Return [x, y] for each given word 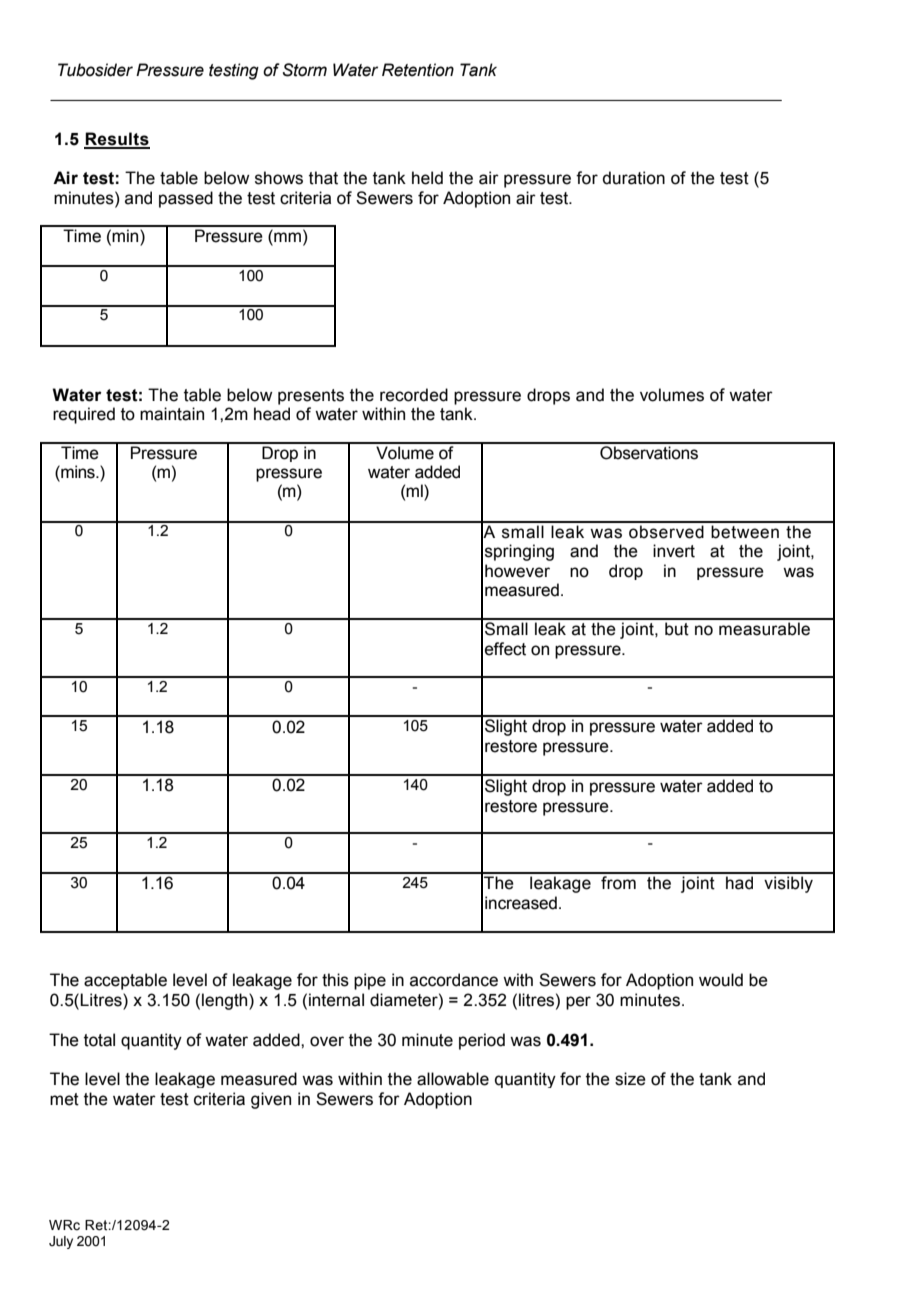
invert [674, 551]
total [99, 1040]
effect [505, 649]
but [677, 629]
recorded [414, 395]
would [721, 980]
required [84, 415]
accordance [454, 980]
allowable [453, 1079]
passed [186, 199]
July [61, 1242]
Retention [418, 70]
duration [634, 178]
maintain [172, 414]
